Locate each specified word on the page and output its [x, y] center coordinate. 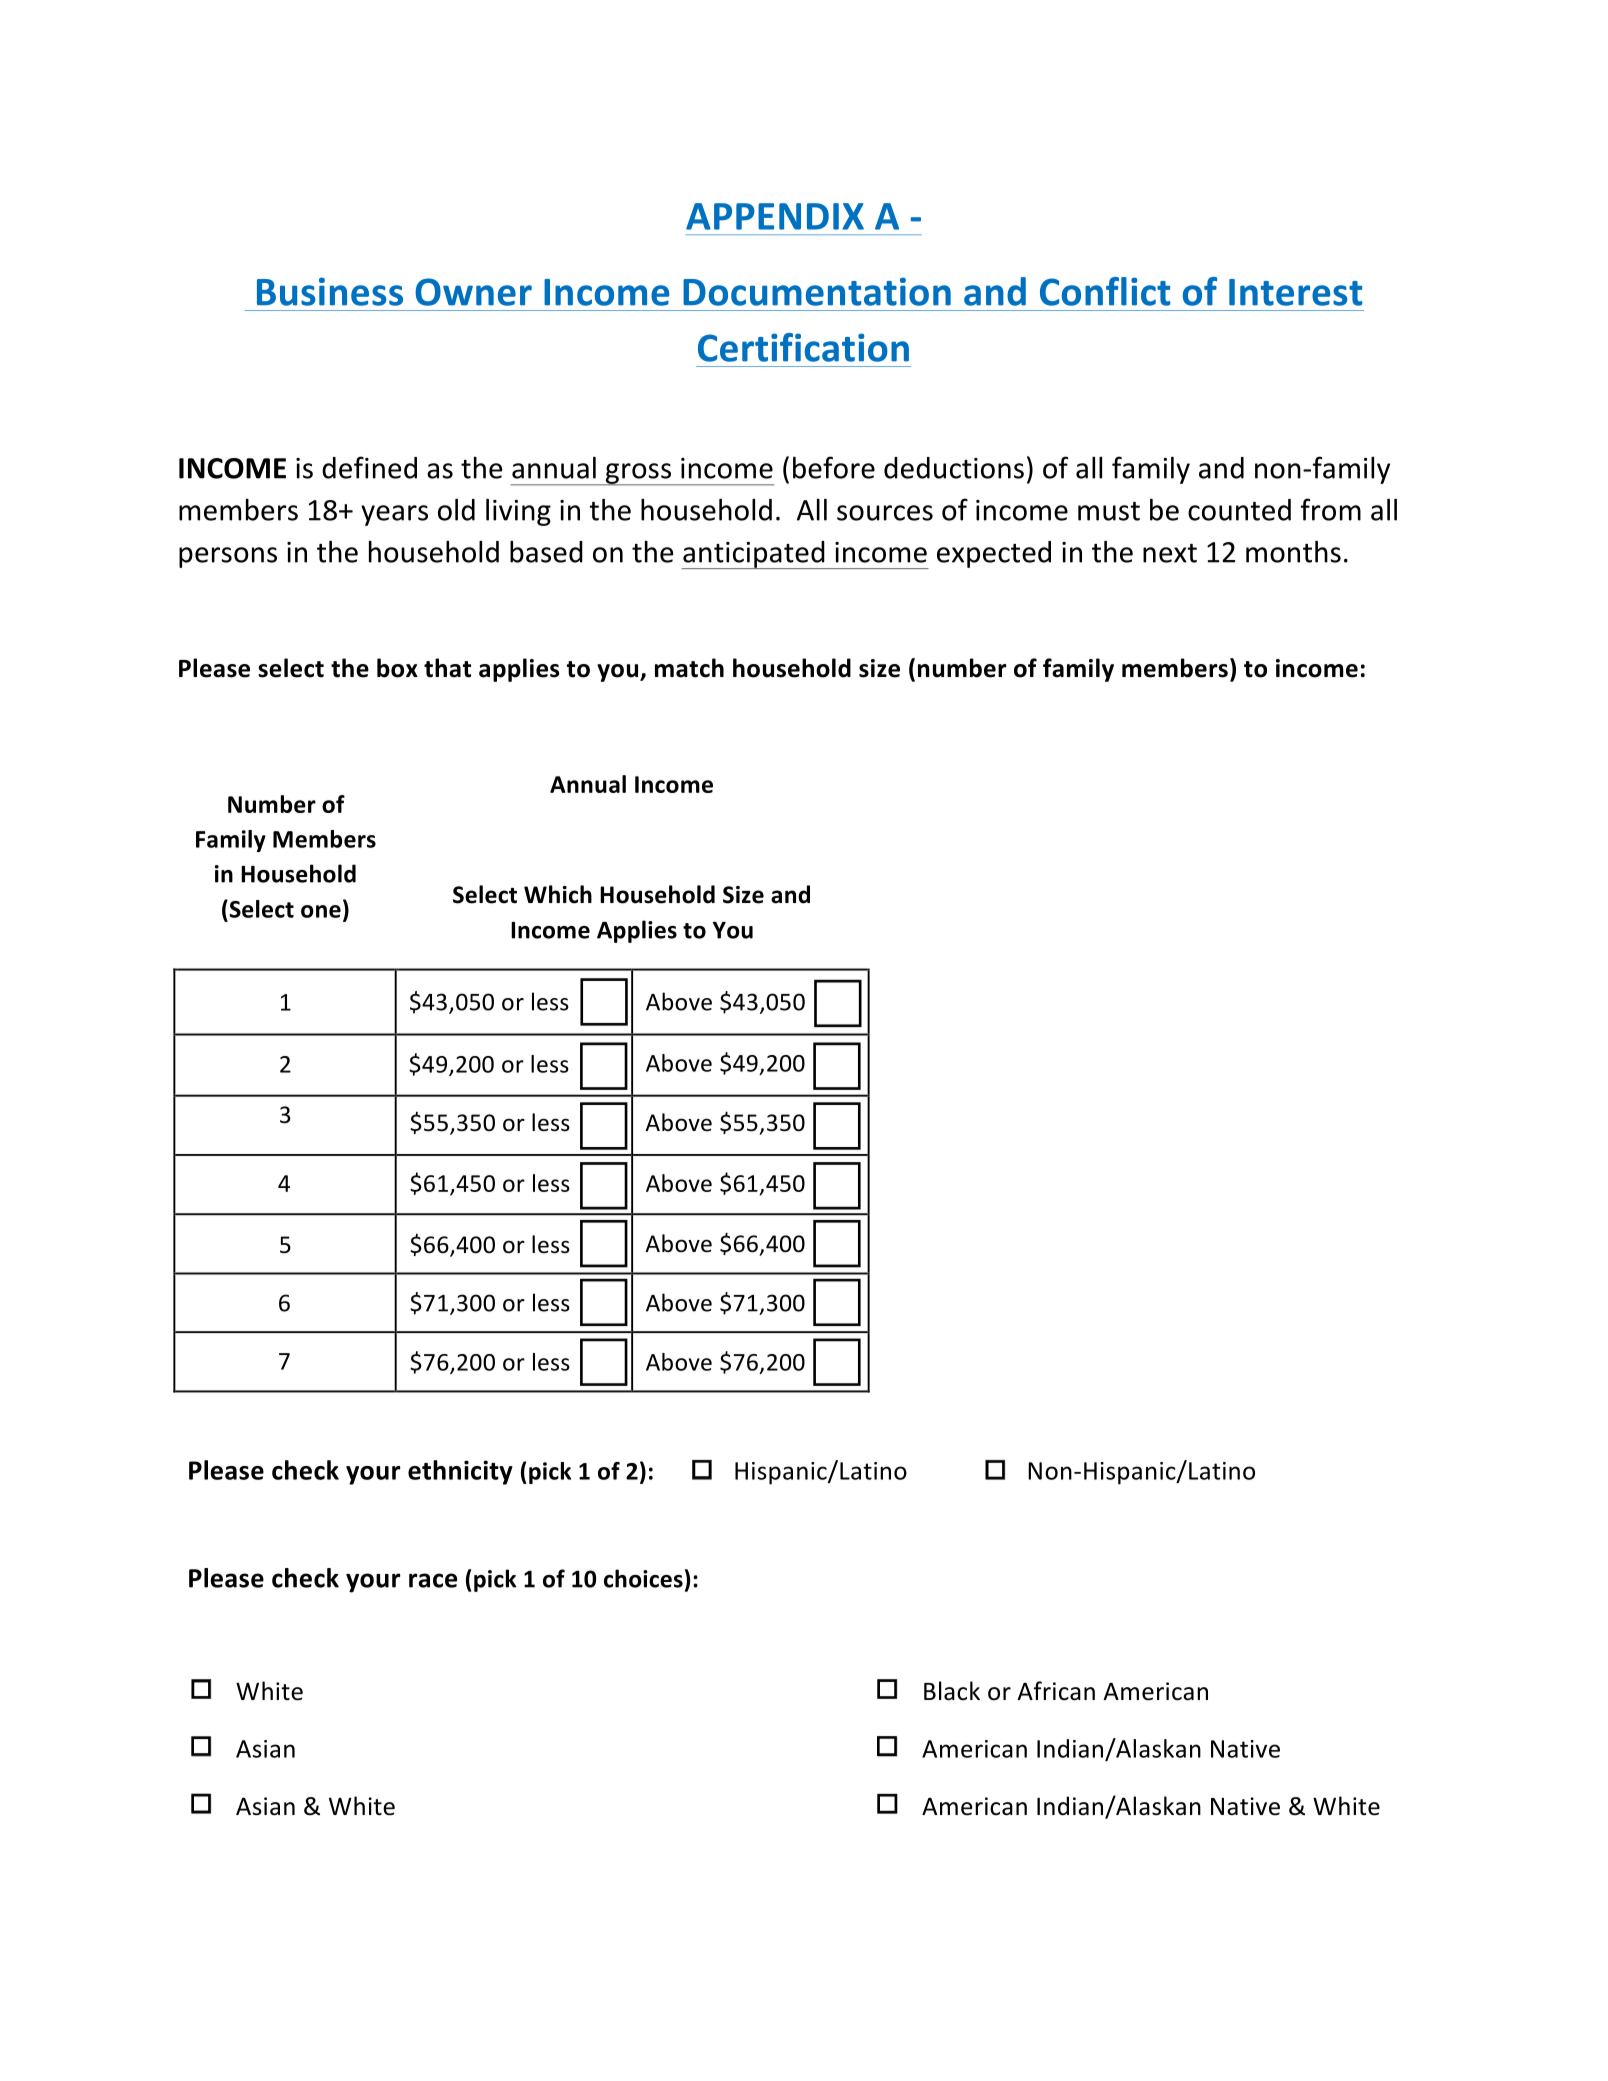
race [433, 1580]
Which [558, 894]
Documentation [817, 291]
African [1056, 1691]
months [1293, 552]
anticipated [754, 555]
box [397, 668]
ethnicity [460, 1472]
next [1170, 553]
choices [643, 1578]
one [321, 911]
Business [330, 291]
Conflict [1105, 291]
